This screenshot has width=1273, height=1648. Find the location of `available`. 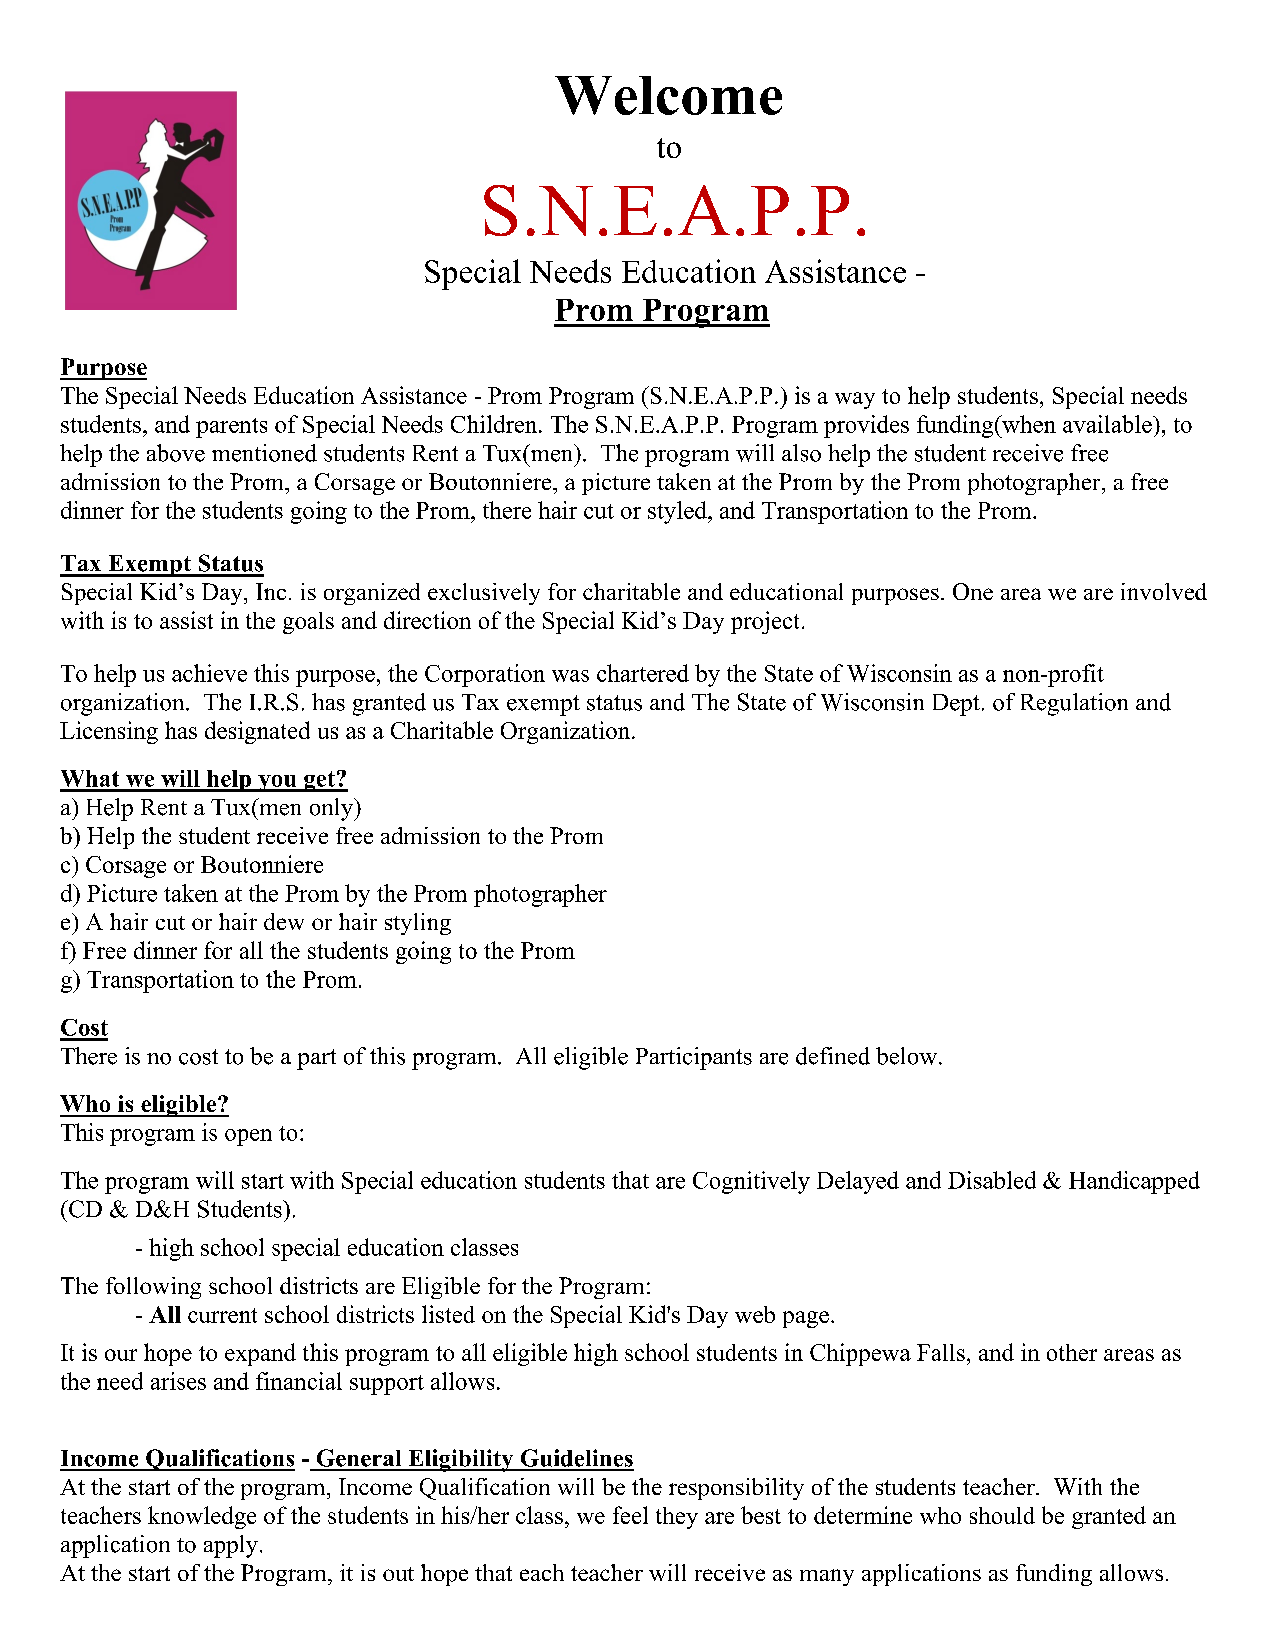

available is located at coordinates (1108, 424).
